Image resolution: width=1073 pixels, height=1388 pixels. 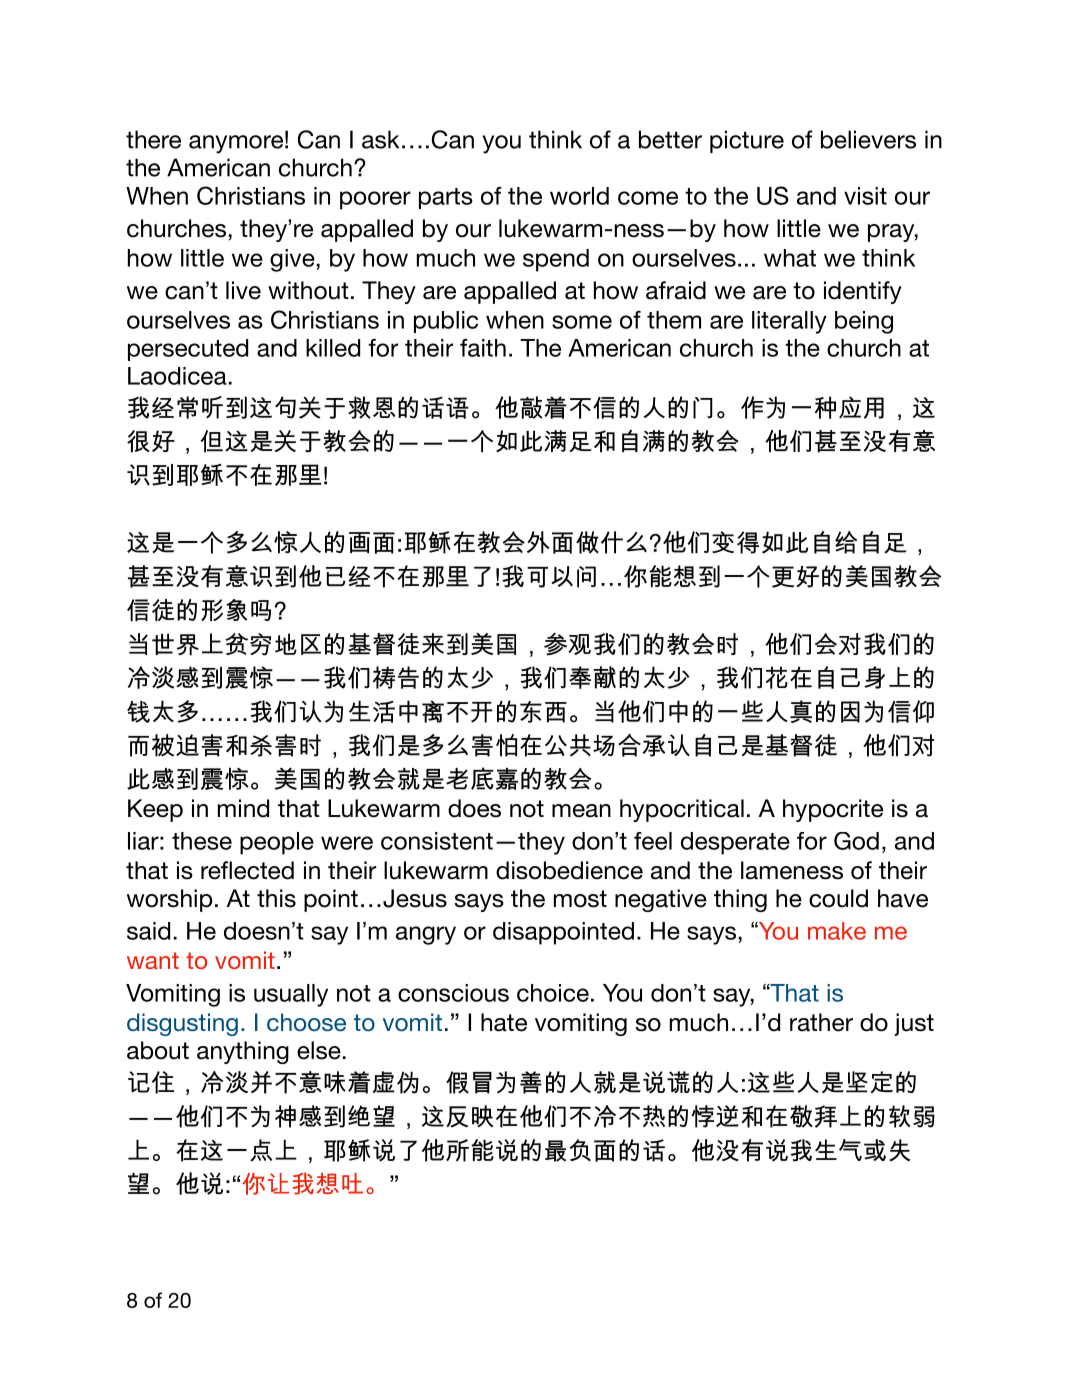 I want to click on believers, so click(x=868, y=139).
